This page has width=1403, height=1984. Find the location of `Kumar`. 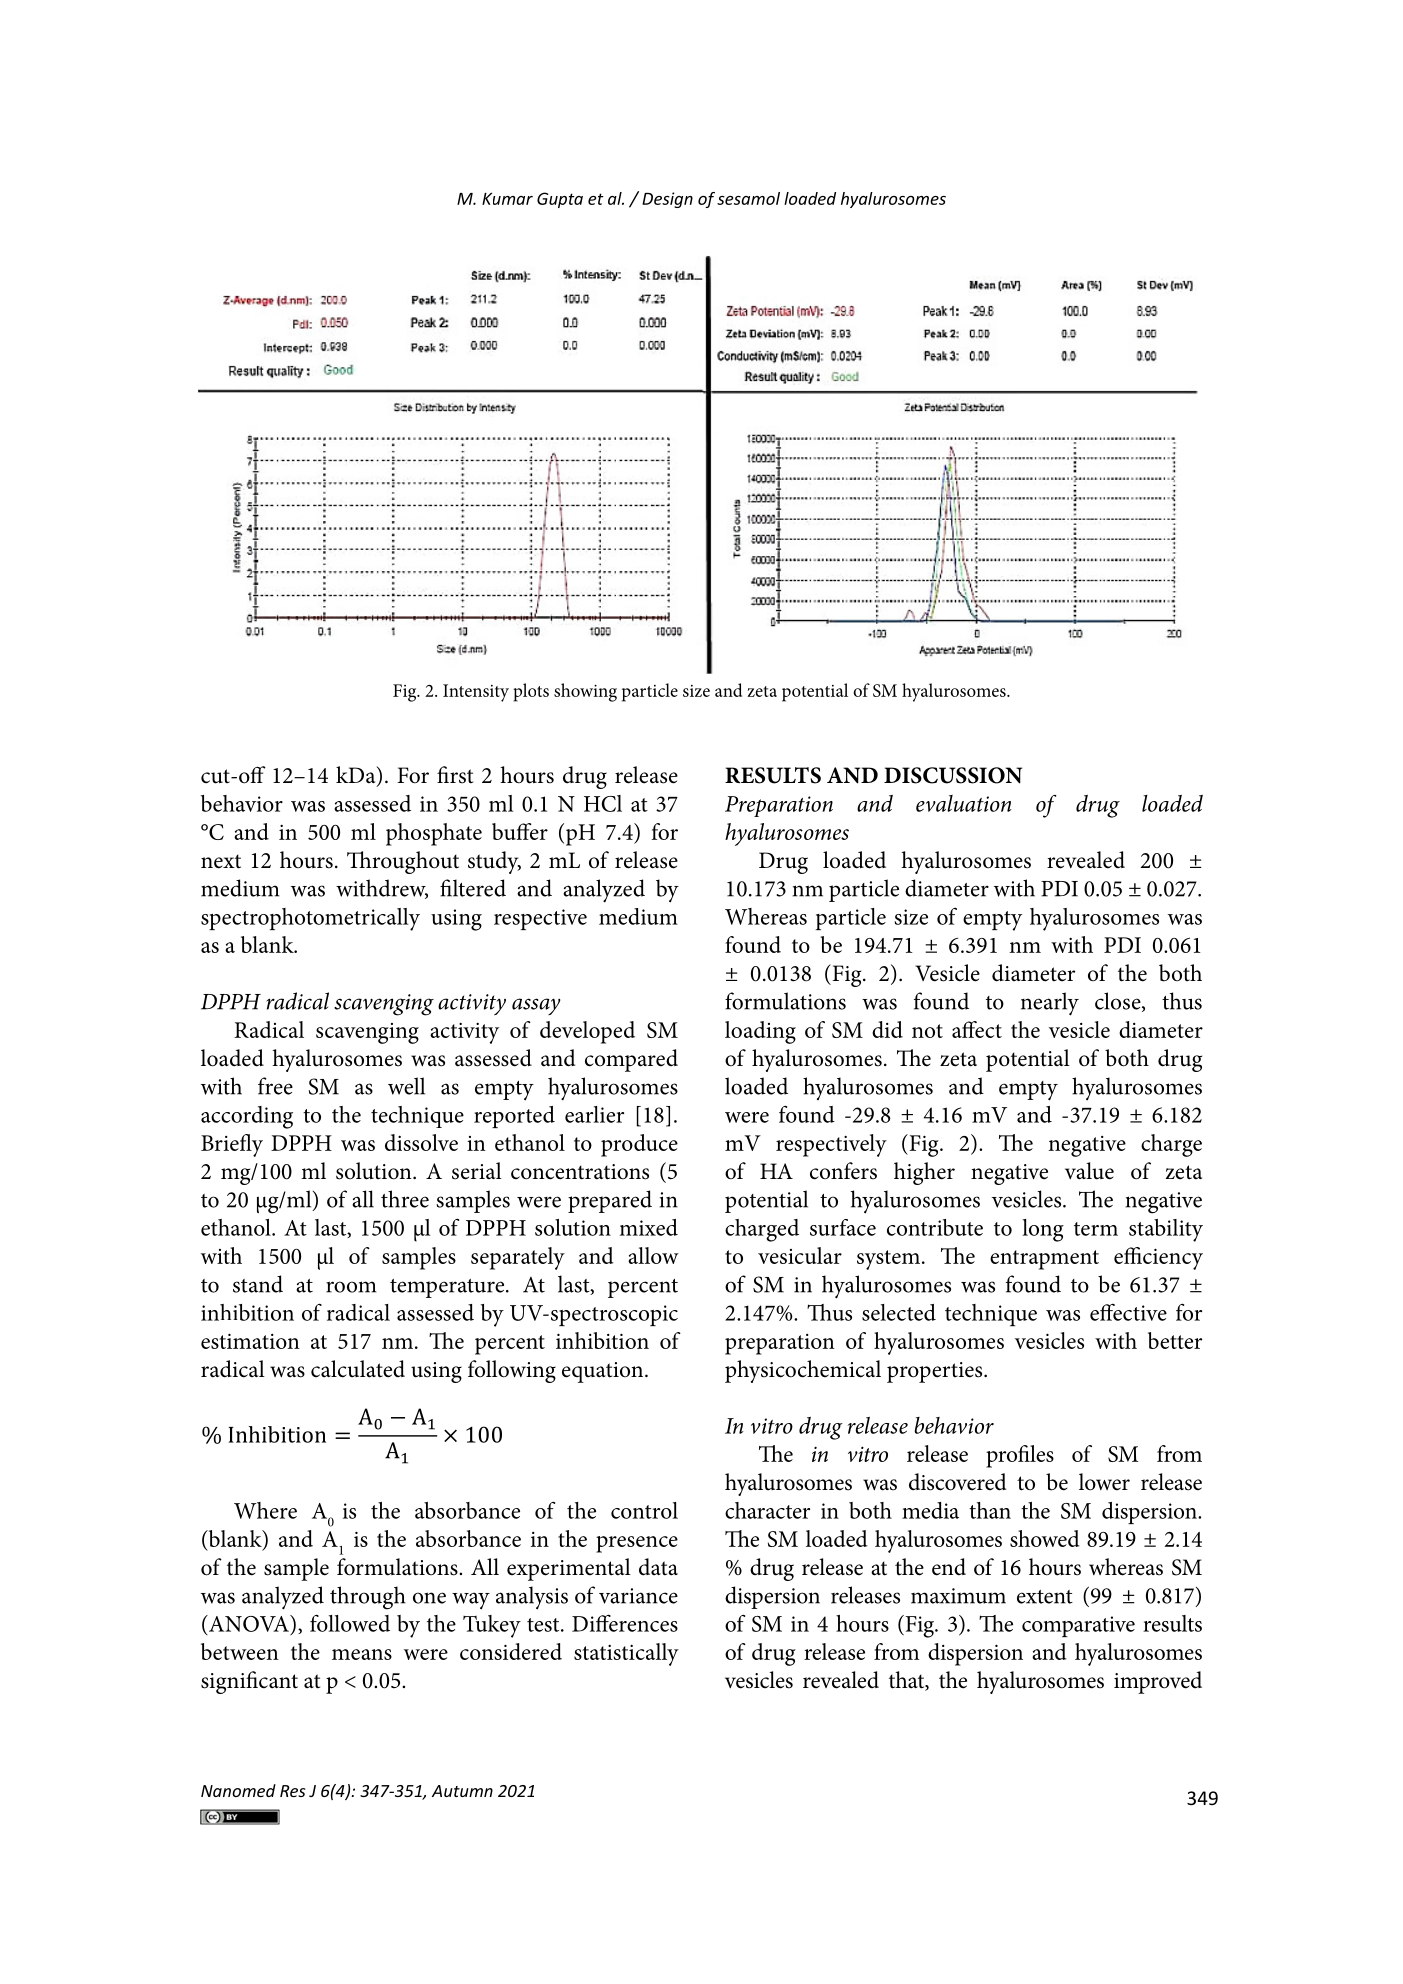

Kumar is located at coordinates (507, 198).
